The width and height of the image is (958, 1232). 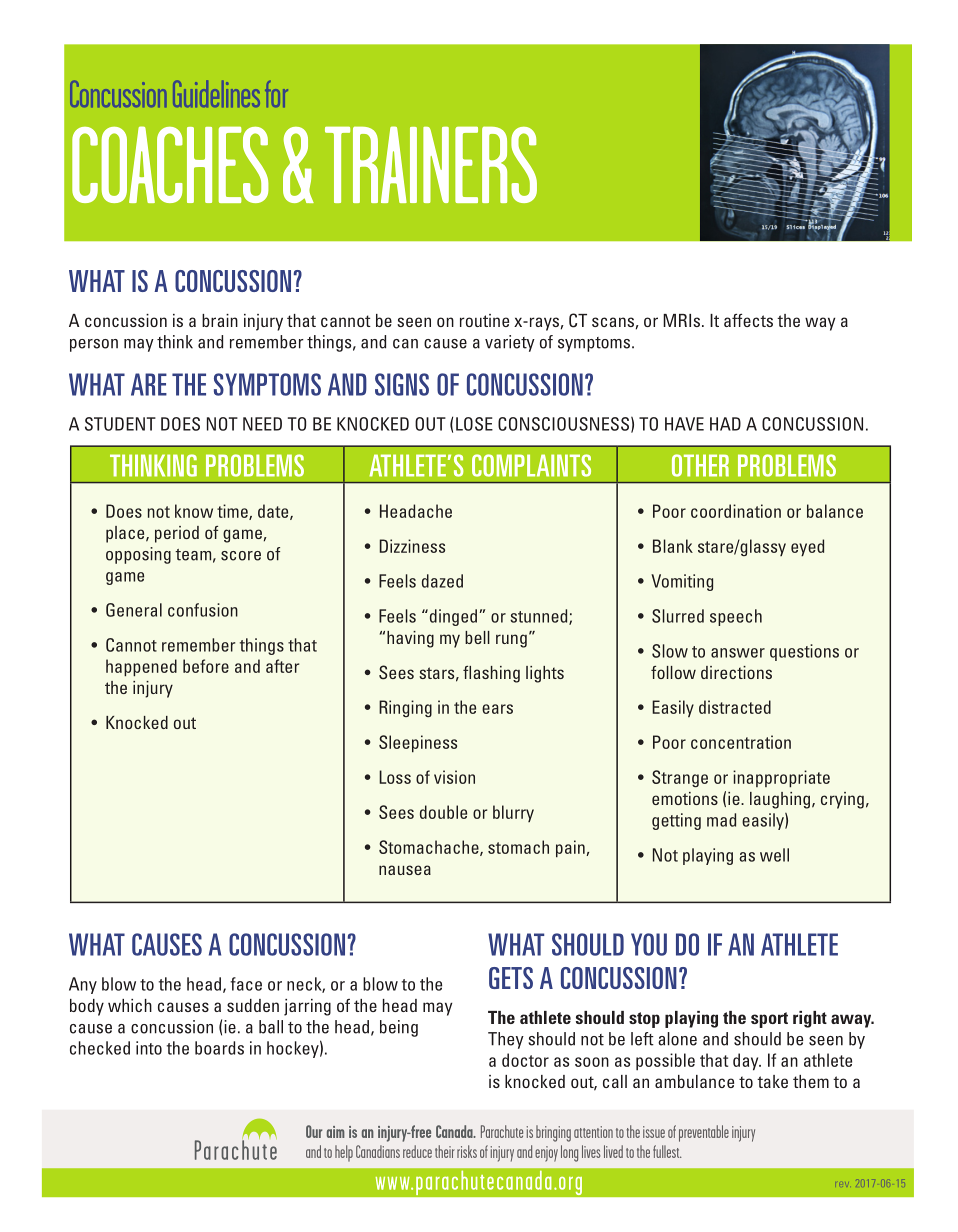 What do you see at coordinates (431, 164) in the image?
I see `TRAINERS` at bounding box center [431, 164].
